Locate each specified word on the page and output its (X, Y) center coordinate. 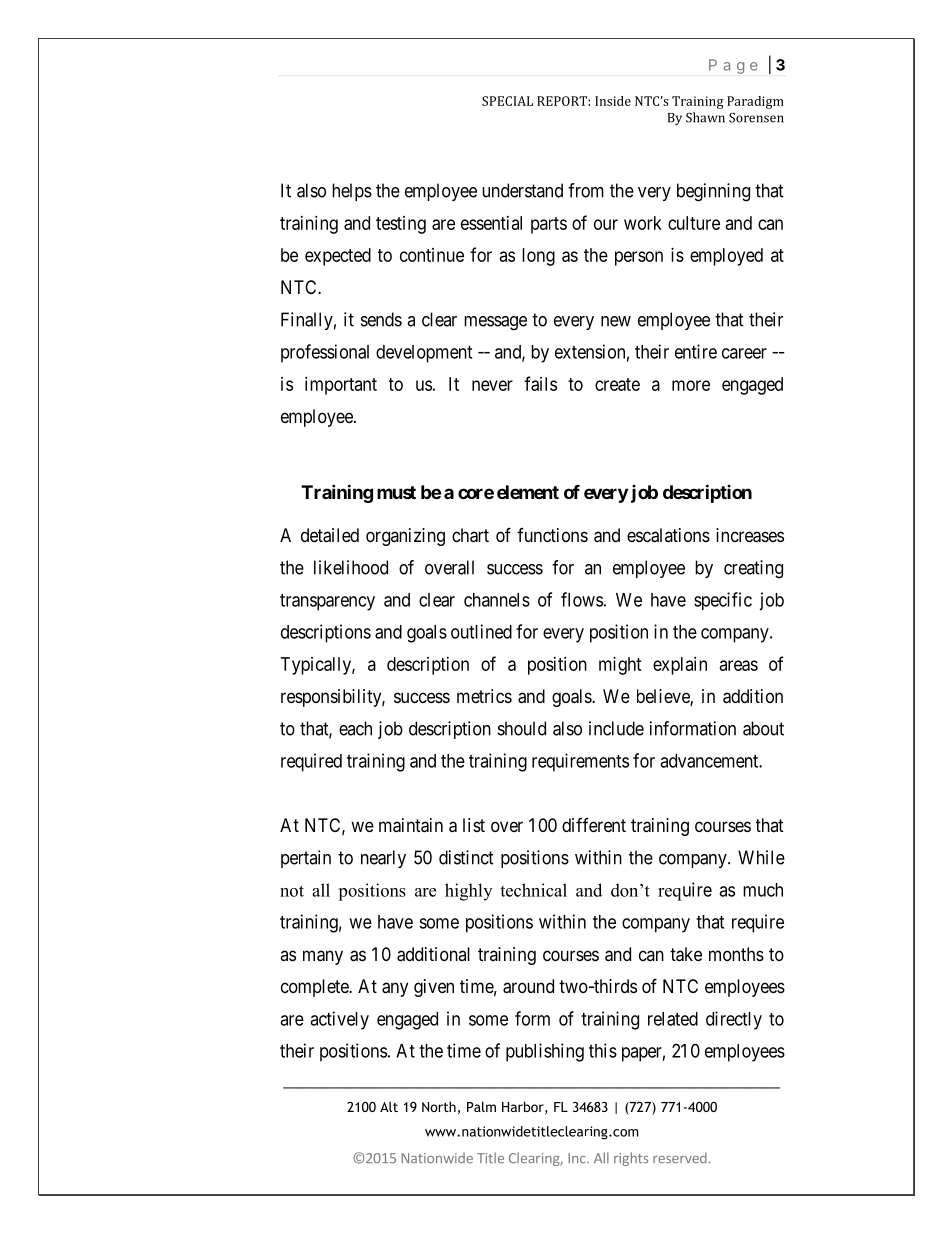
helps (352, 192)
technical (533, 890)
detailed (330, 535)
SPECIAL (507, 101)
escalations (668, 535)
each (355, 728)
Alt (389, 1106)
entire (696, 351)
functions (552, 535)
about (763, 728)
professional (325, 353)
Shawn (705, 117)
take (686, 954)
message (495, 323)
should (522, 728)
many (323, 957)
